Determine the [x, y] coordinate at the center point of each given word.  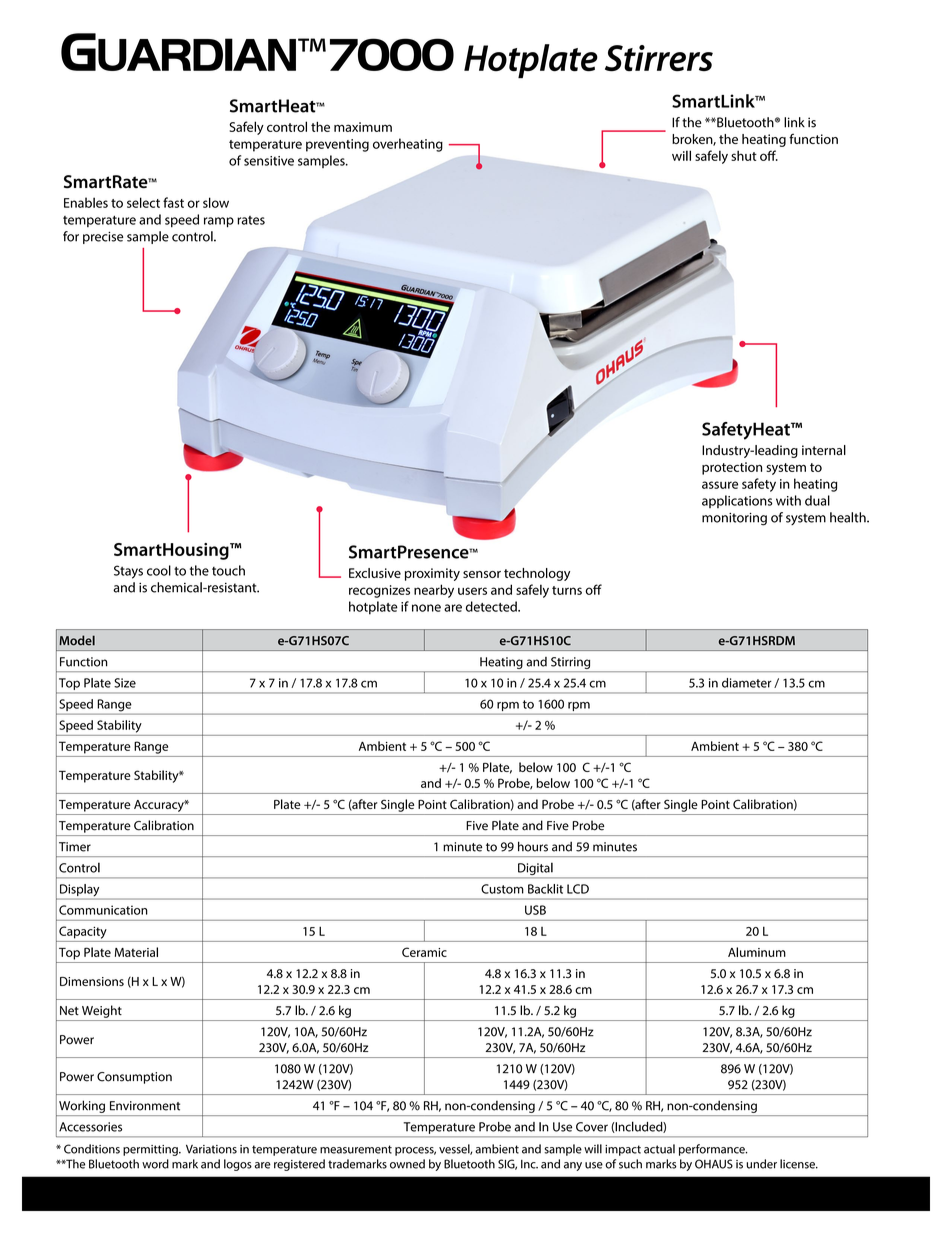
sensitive [269, 161]
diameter [747, 683]
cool [159, 570]
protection [732, 468]
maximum [363, 127]
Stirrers [659, 58]
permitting [151, 1150]
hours [533, 846]
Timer [75, 847]
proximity [432, 574]
